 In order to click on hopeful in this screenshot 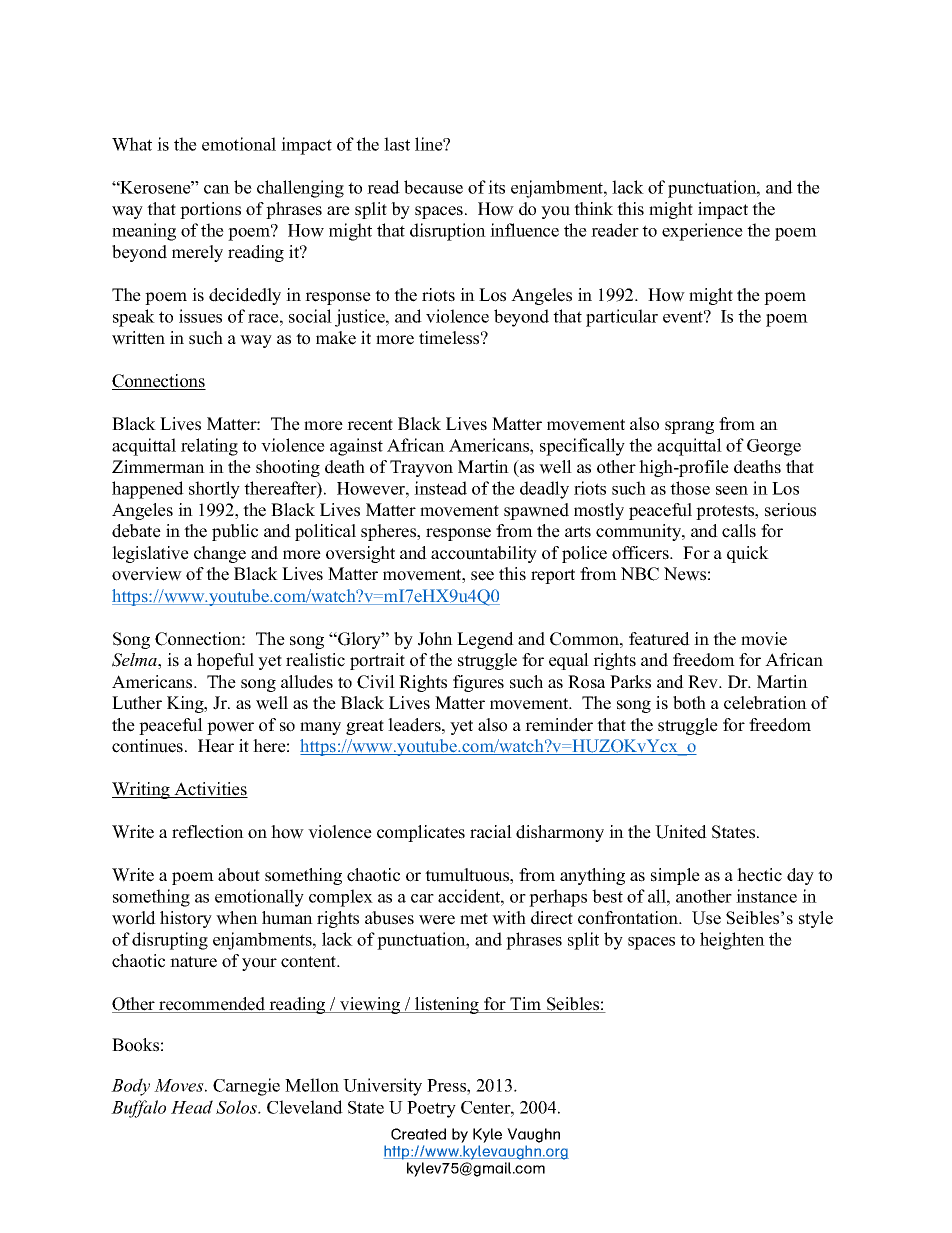, I will do `click(225, 661)`.
